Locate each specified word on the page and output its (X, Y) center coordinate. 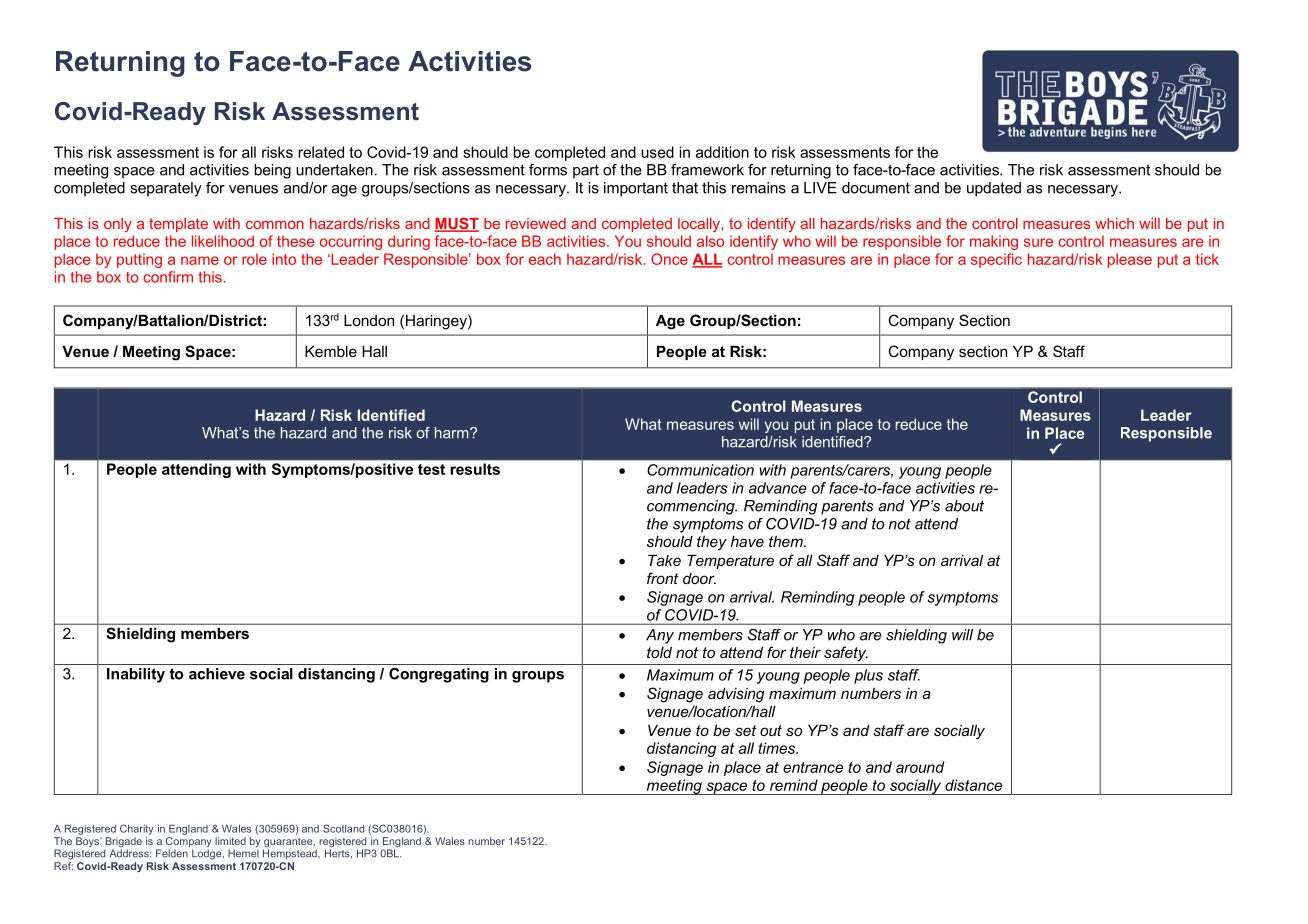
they (712, 543)
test (431, 469)
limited (230, 841)
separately (166, 189)
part (586, 171)
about (964, 506)
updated (994, 189)
